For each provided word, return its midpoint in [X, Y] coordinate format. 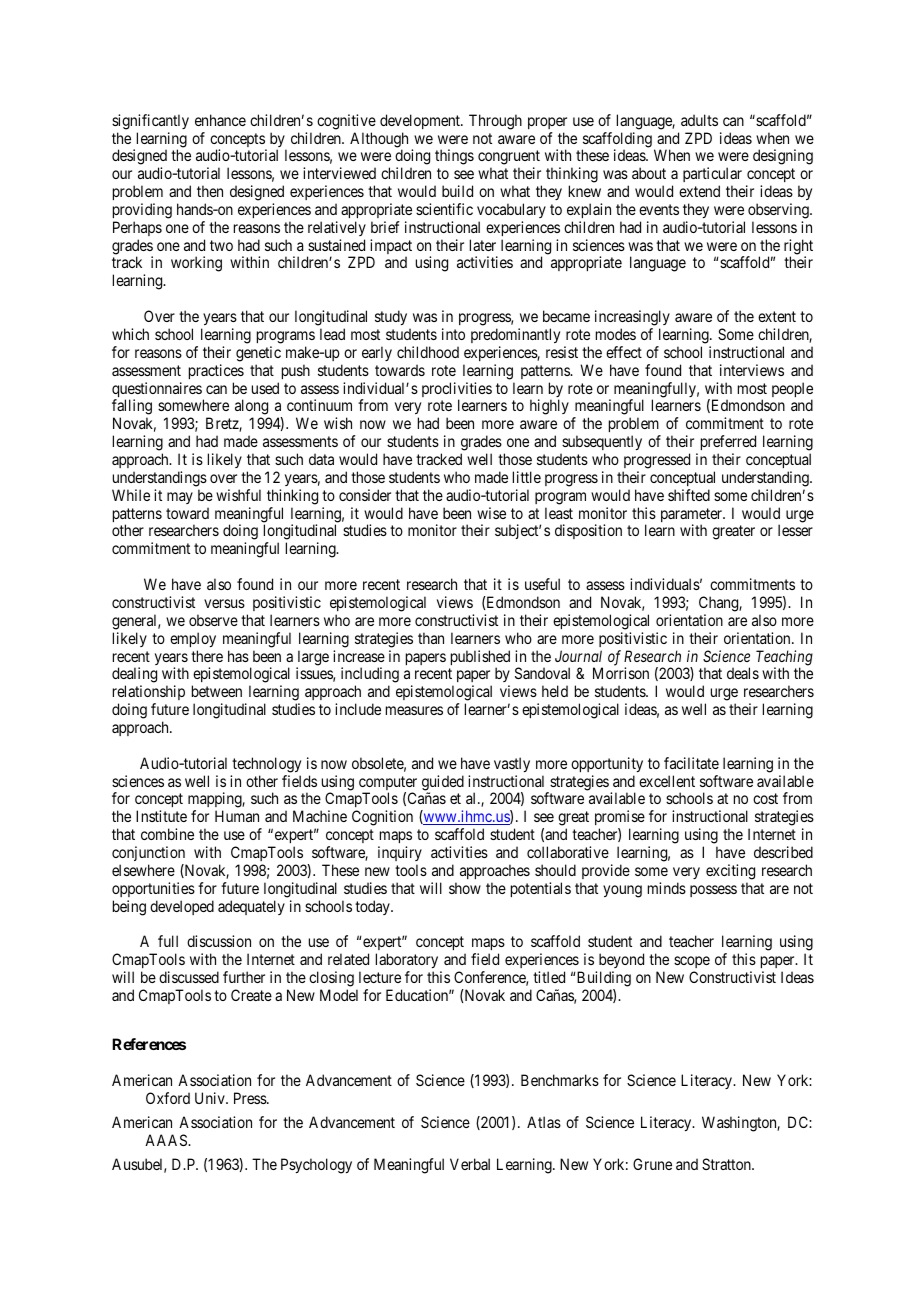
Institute [161, 816]
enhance [220, 120]
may [180, 498]
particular [712, 176]
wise [491, 513]
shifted [689, 495]
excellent [667, 781]
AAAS [167, 1140]
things [454, 157]
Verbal [470, 1164]
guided [443, 784]
